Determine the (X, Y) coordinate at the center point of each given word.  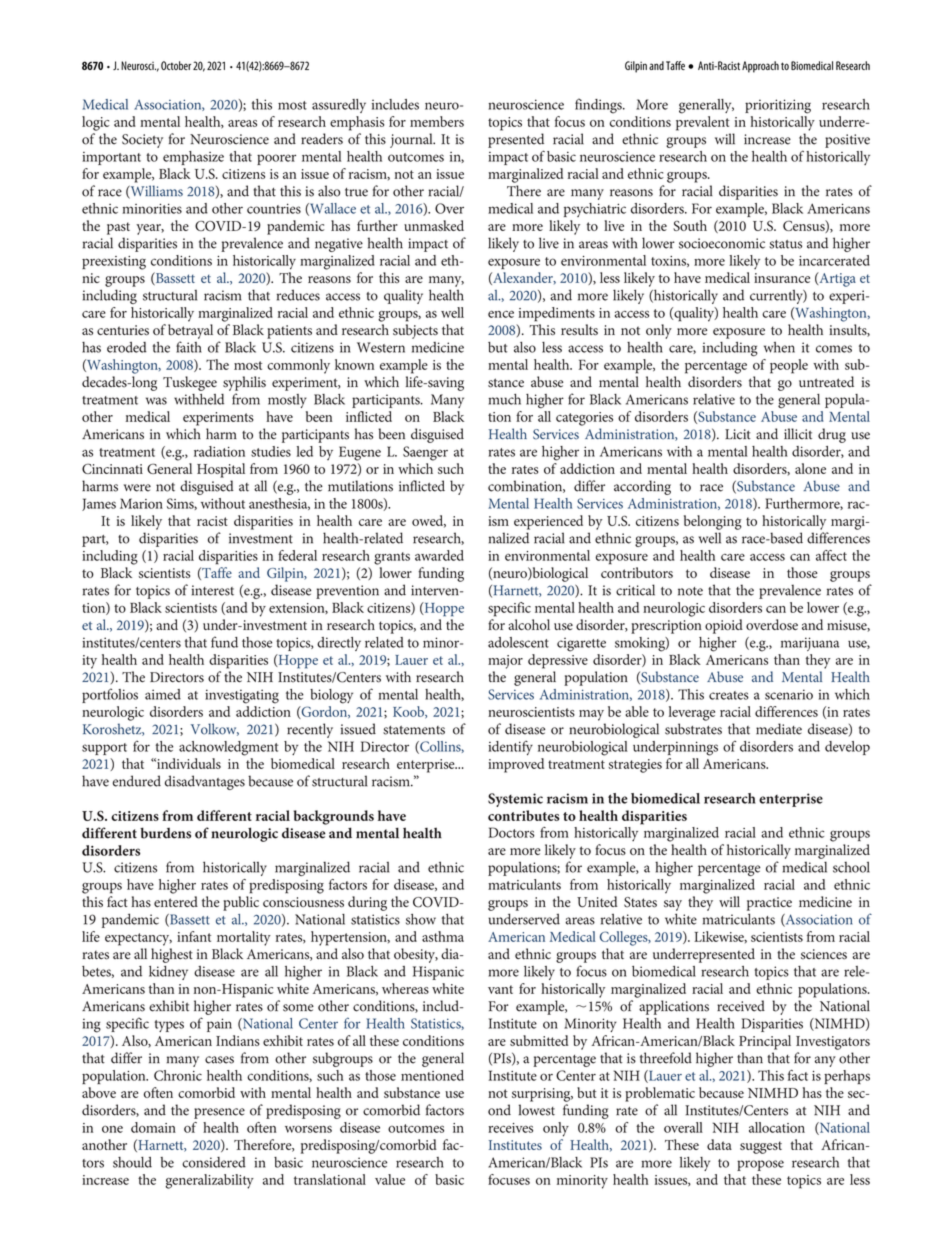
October (176, 65)
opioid (724, 626)
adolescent (518, 642)
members (437, 121)
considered (214, 1162)
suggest (761, 1147)
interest (213, 590)
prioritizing (778, 106)
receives (510, 1128)
